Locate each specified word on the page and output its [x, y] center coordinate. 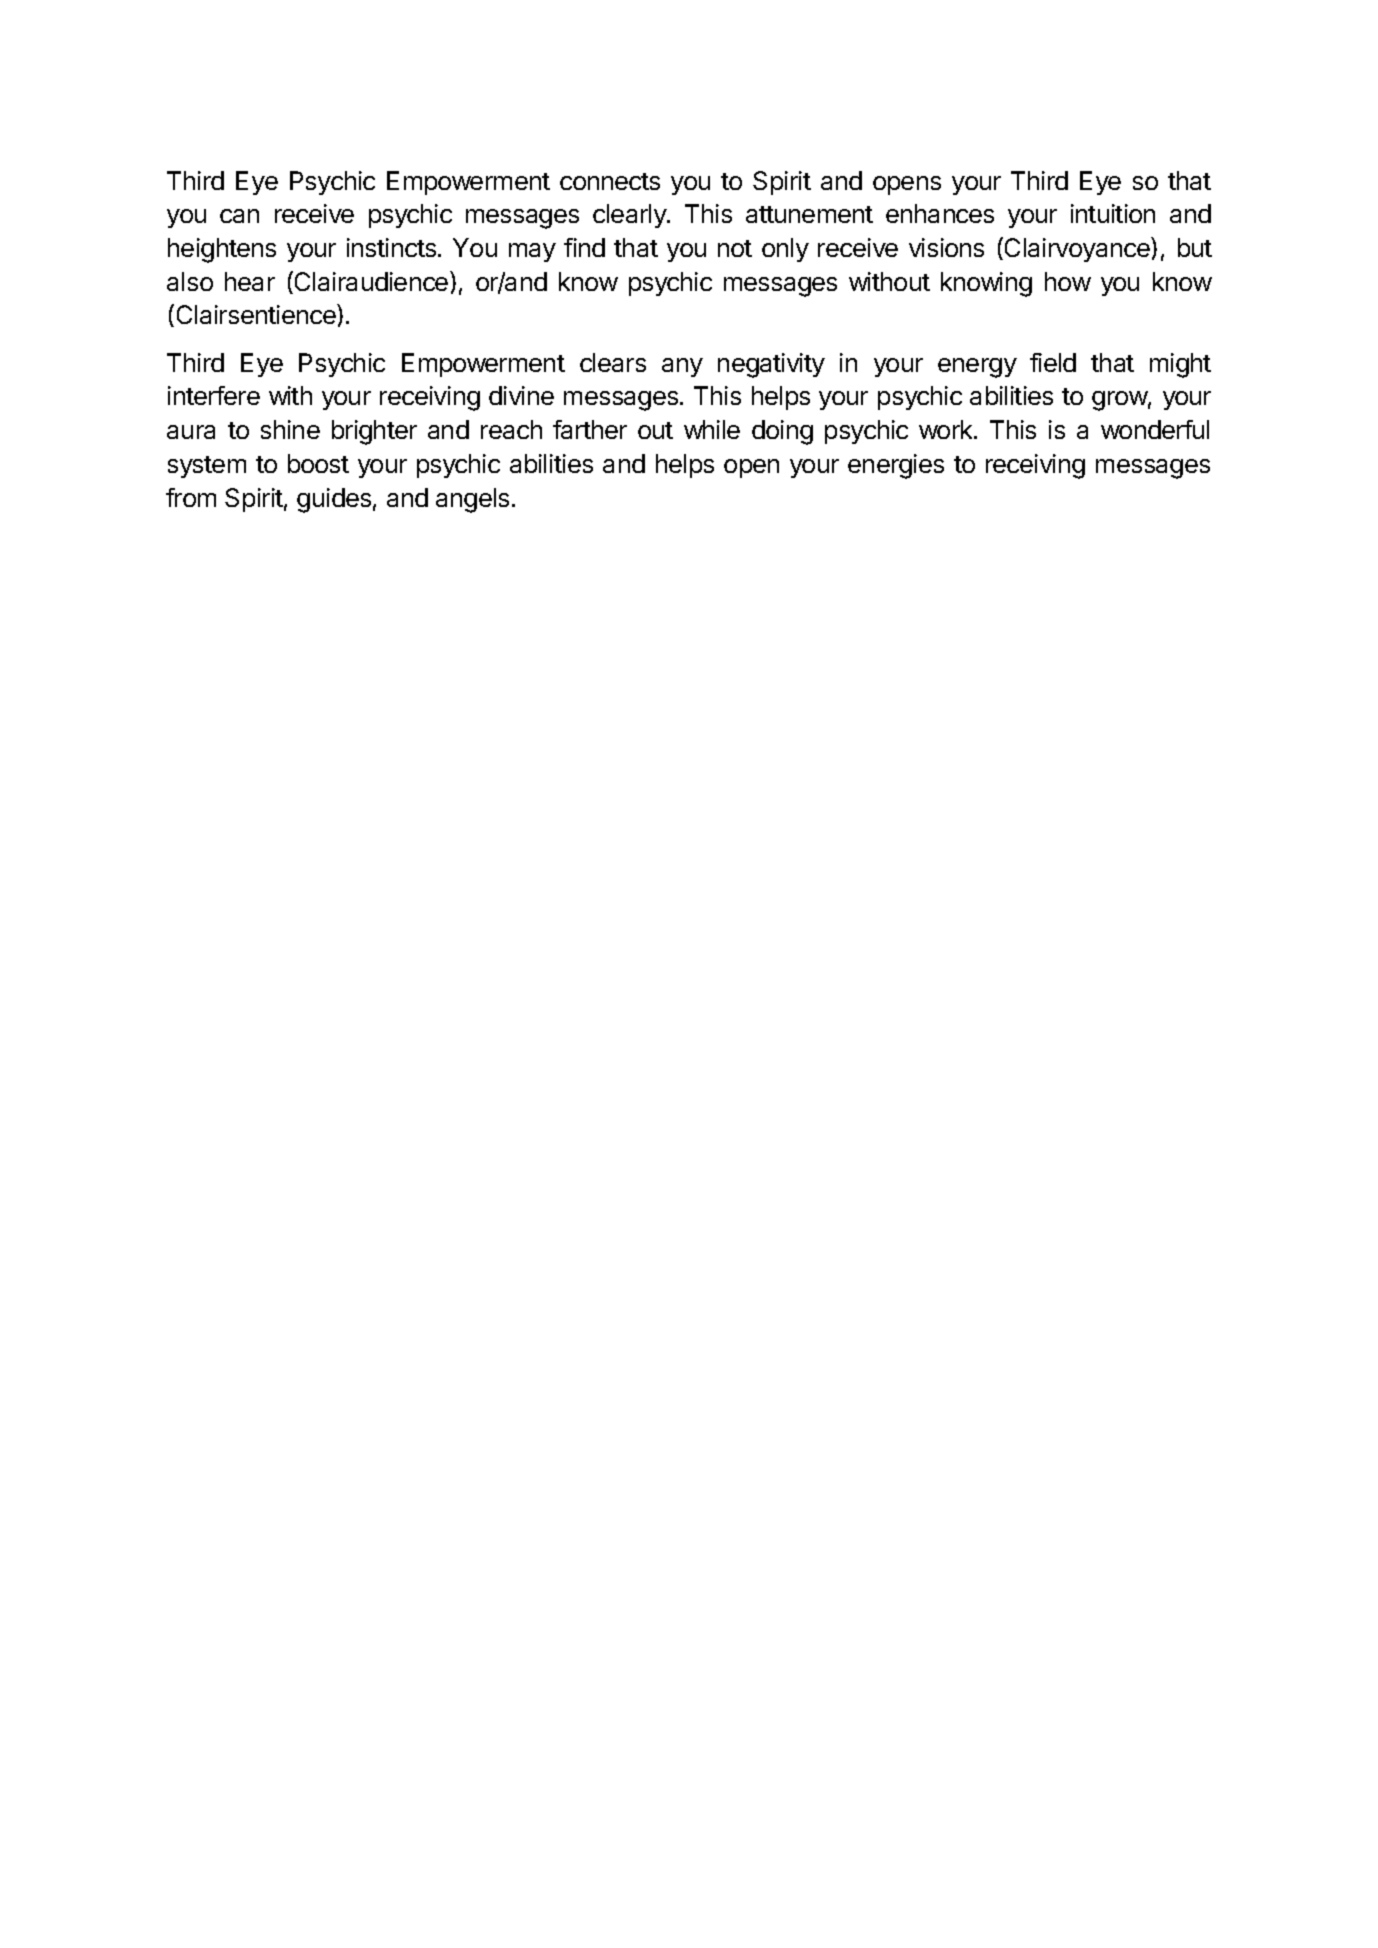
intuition [1113, 213]
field [1053, 362]
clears [613, 362]
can [239, 216]
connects [610, 181]
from [191, 497]
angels [472, 500]
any [682, 367]
